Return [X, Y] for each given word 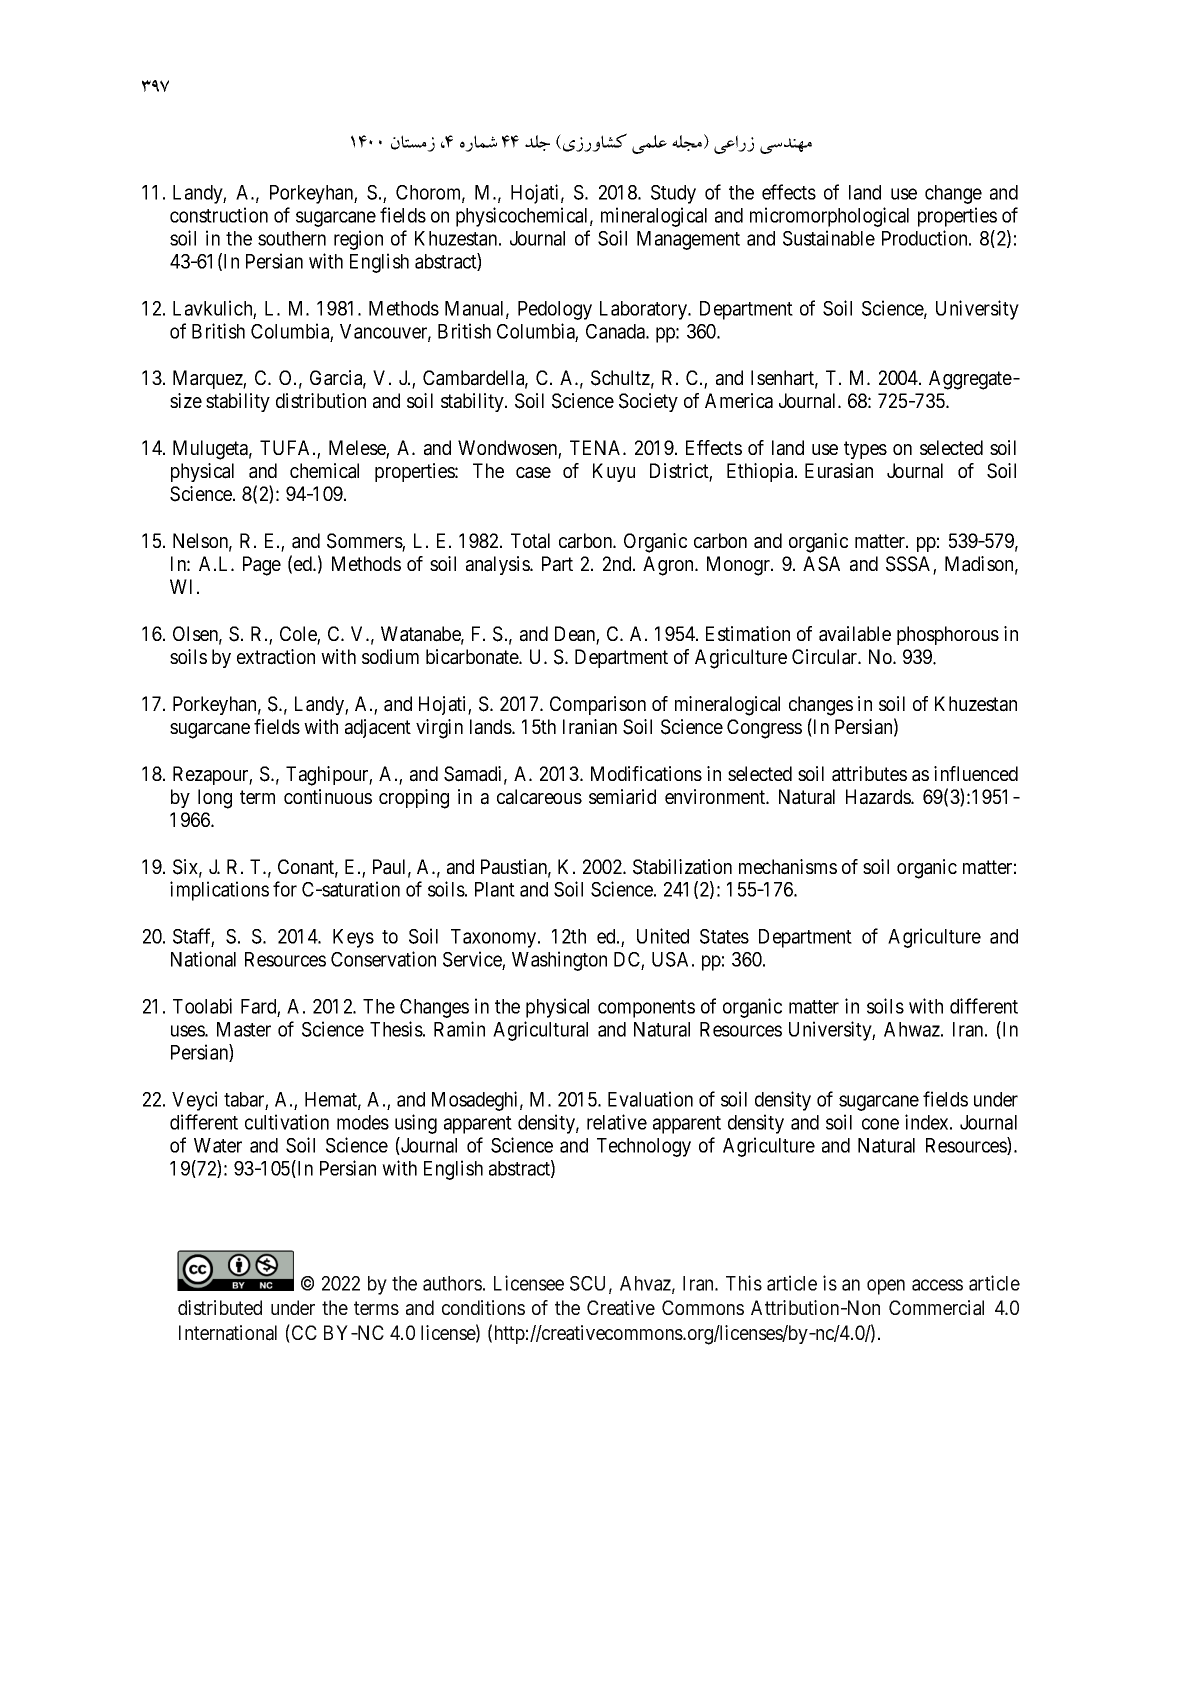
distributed [220, 1307]
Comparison [598, 705]
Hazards [879, 797]
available [855, 634]
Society [648, 402]
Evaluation [650, 1099]
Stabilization [682, 867]
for [285, 889]
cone [880, 1124]
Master [244, 1029]
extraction [276, 657]
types [865, 450]
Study [673, 194]
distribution [321, 400]
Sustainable [829, 238]
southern [292, 238]
